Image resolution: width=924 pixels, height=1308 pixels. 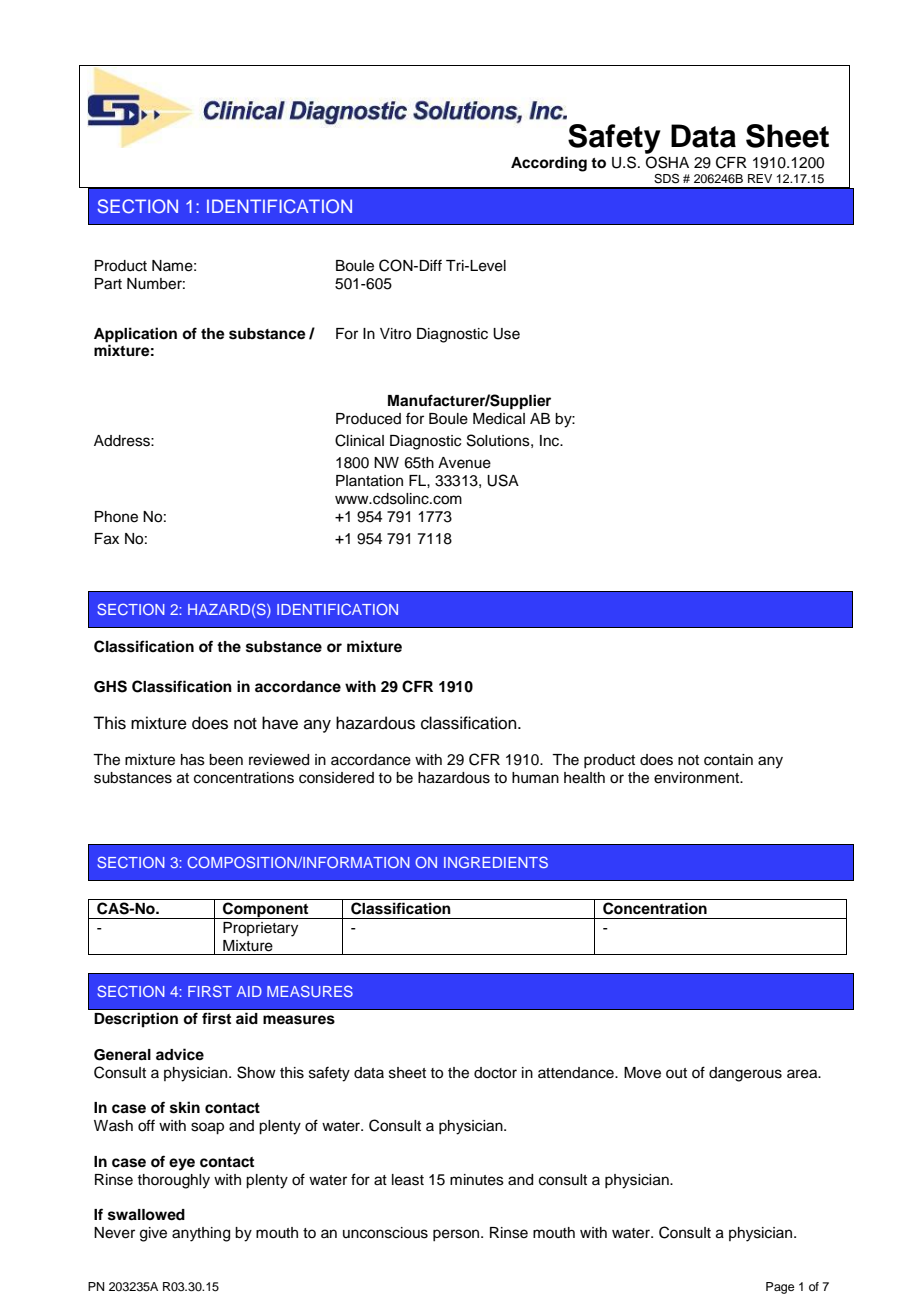 I want to click on Avenue, so click(x=464, y=463).
